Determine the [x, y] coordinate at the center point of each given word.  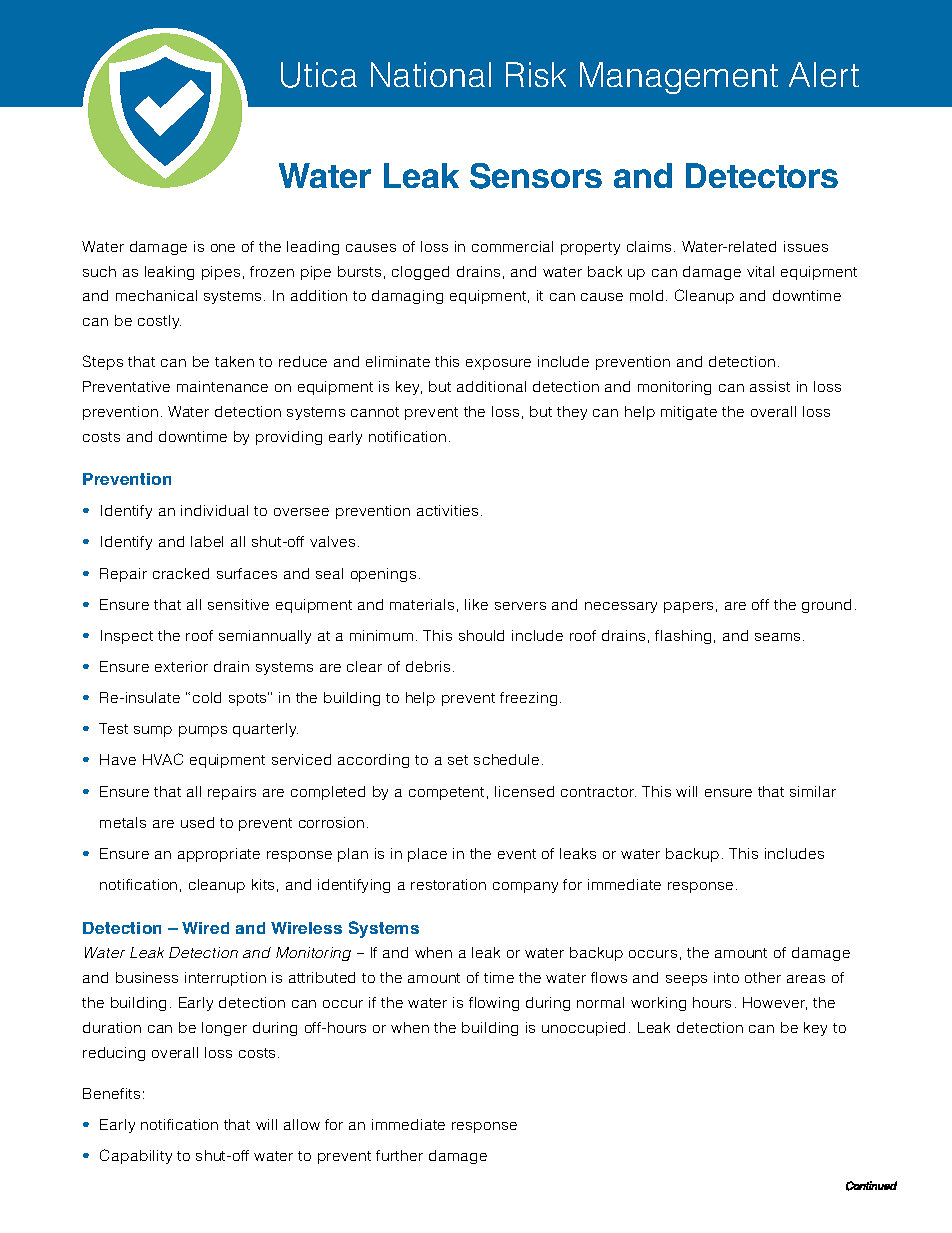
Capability [136, 1156]
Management [679, 78]
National [431, 74]
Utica [319, 75]
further [399, 1155]
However [775, 1003]
